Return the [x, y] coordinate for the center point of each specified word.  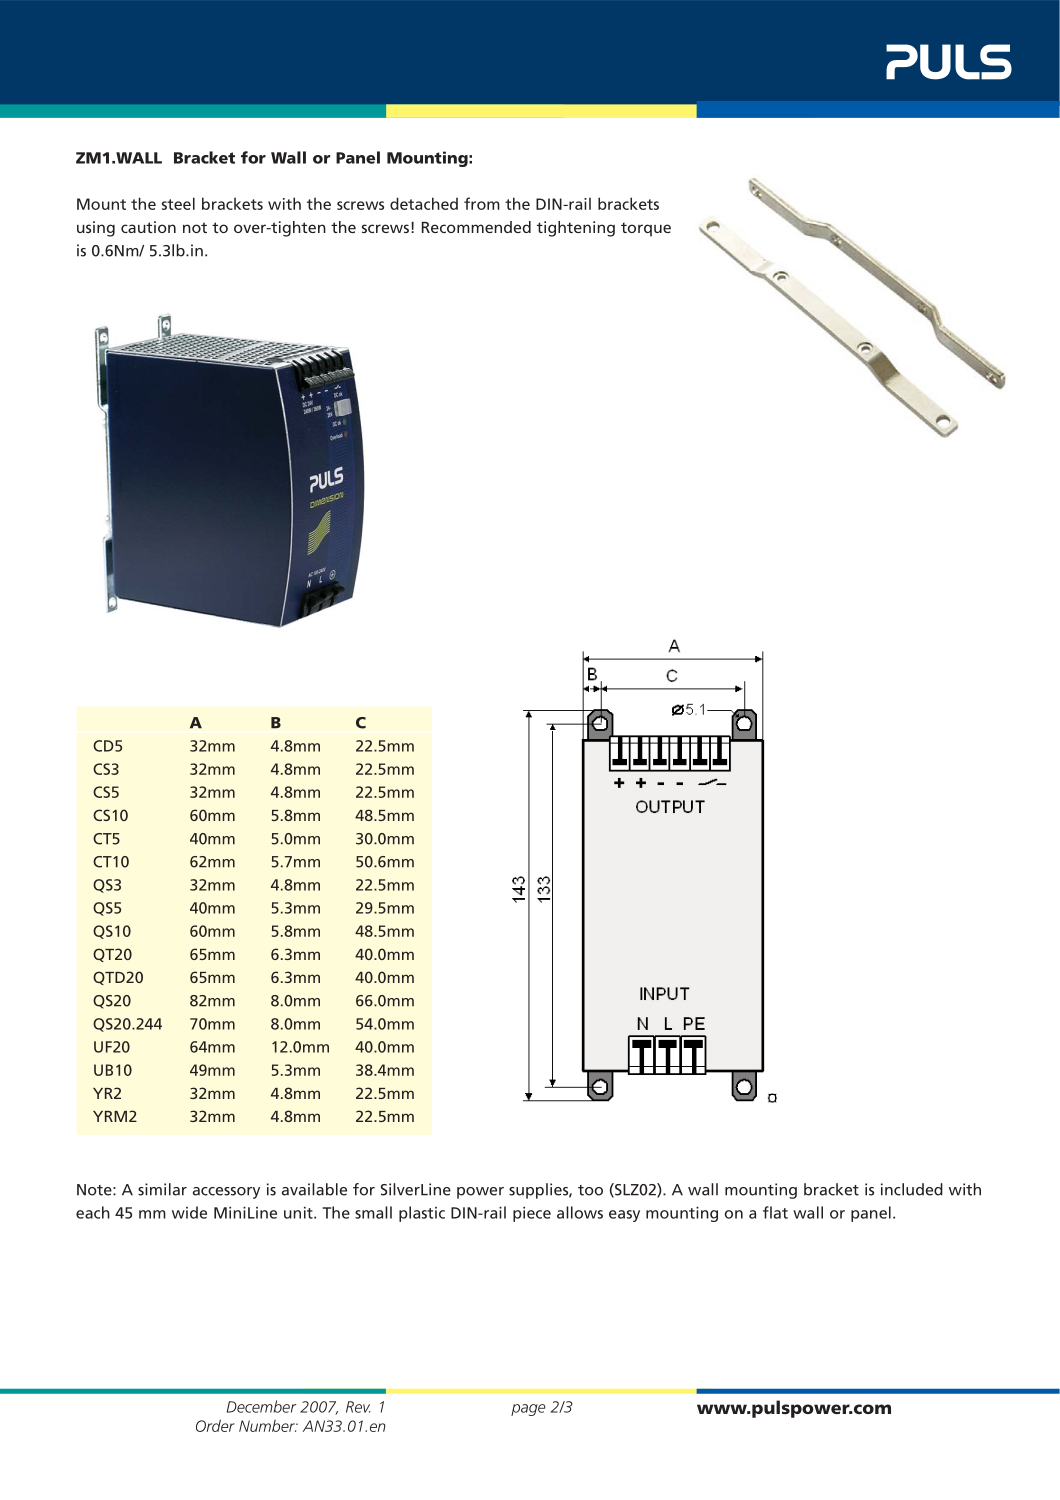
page [528, 1410]
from [482, 203]
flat [775, 1212]
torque [646, 229]
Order [215, 1425]
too [590, 1190]
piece [532, 1214]
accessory [226, 1193]
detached [424, 203]
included [912, 1189]
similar [162, 1189]
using [96, 229]
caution [148, 227]
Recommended [476, 227]
